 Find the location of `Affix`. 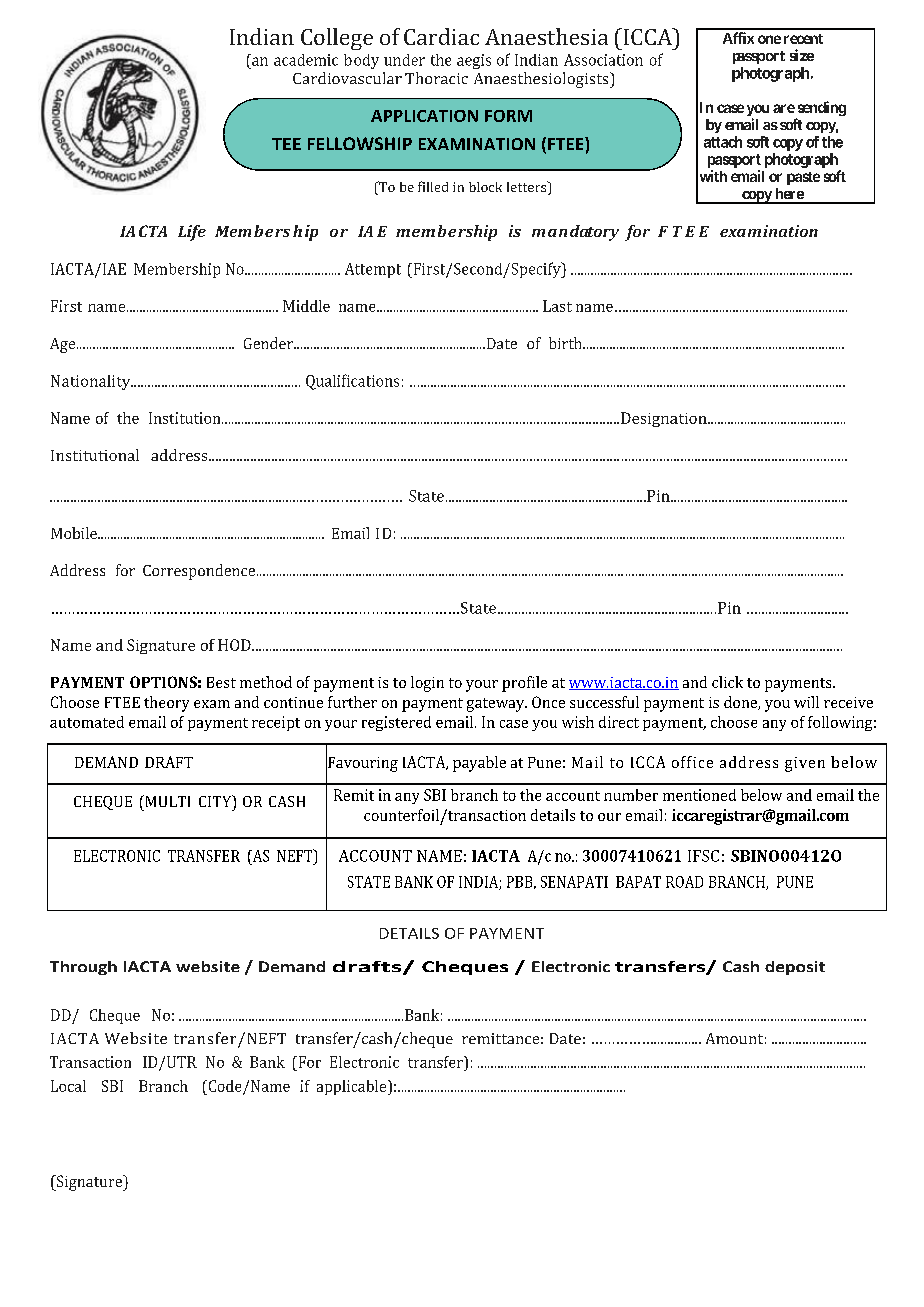

Affix is located at coordinates (738, 38).
